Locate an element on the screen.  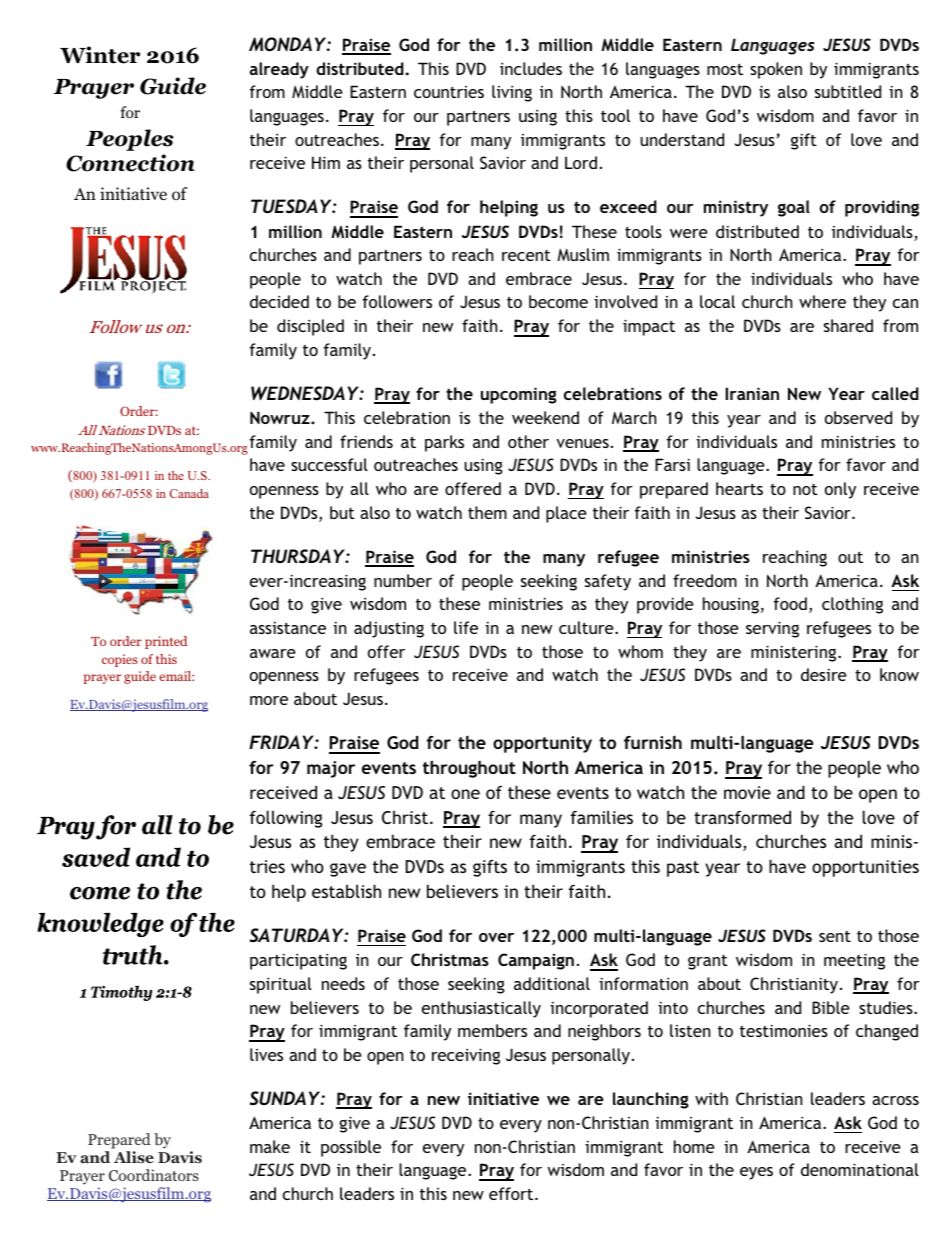
other is located at coordinates (528, 441).
